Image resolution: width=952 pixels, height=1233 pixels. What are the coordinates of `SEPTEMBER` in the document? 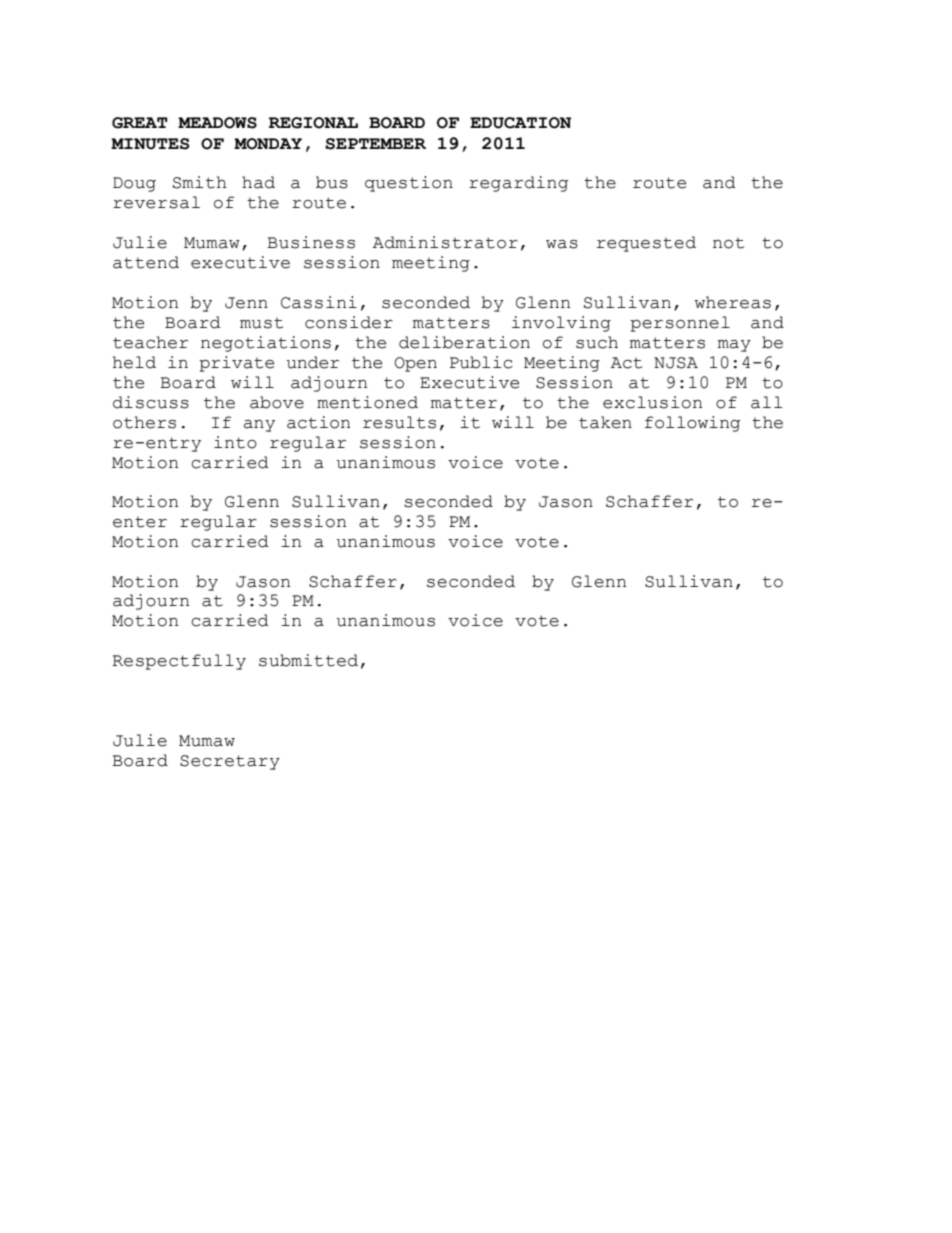 It's located at (375, 144).
